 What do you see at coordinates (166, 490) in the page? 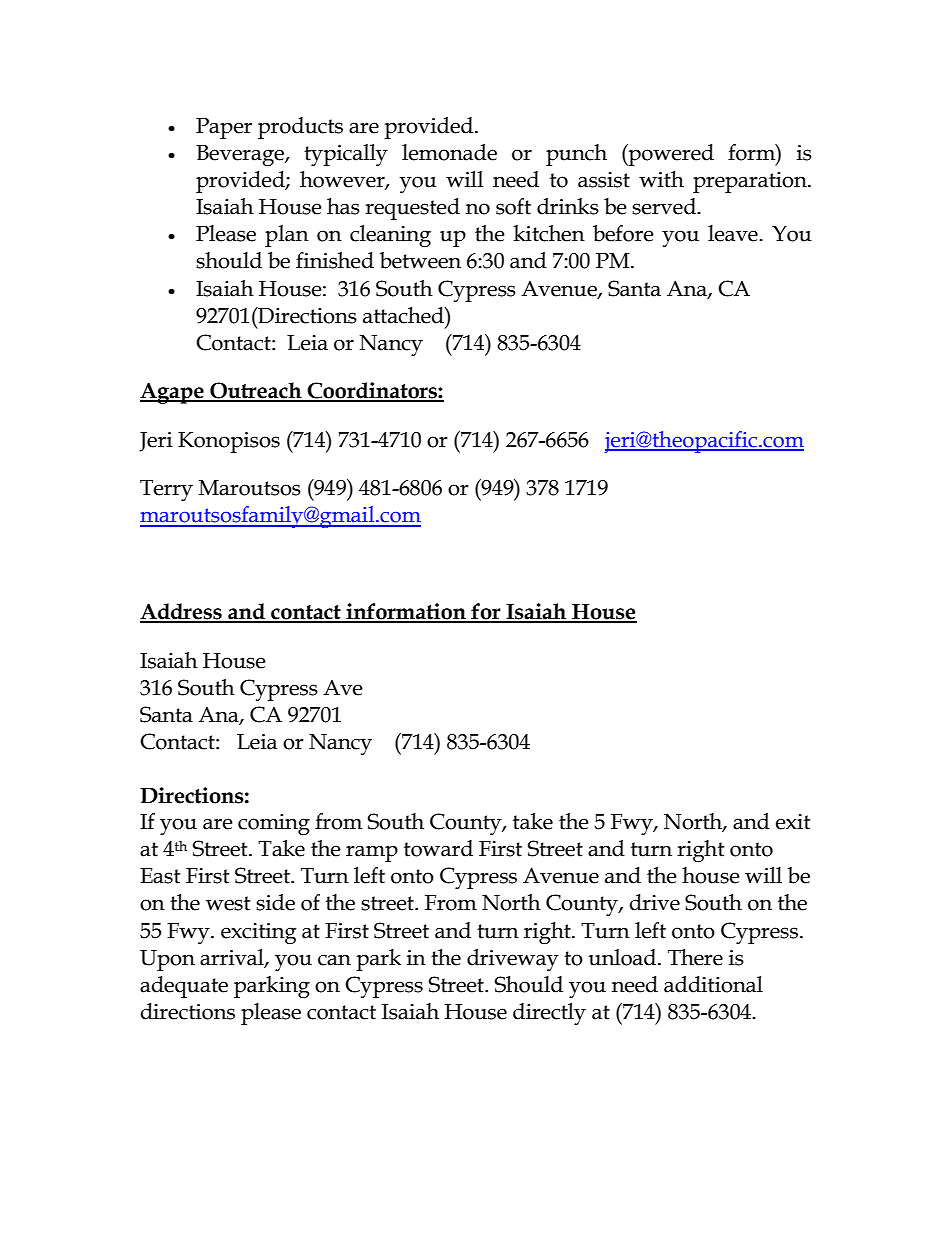
I see `Terry` at bounding box center [166, 490].
